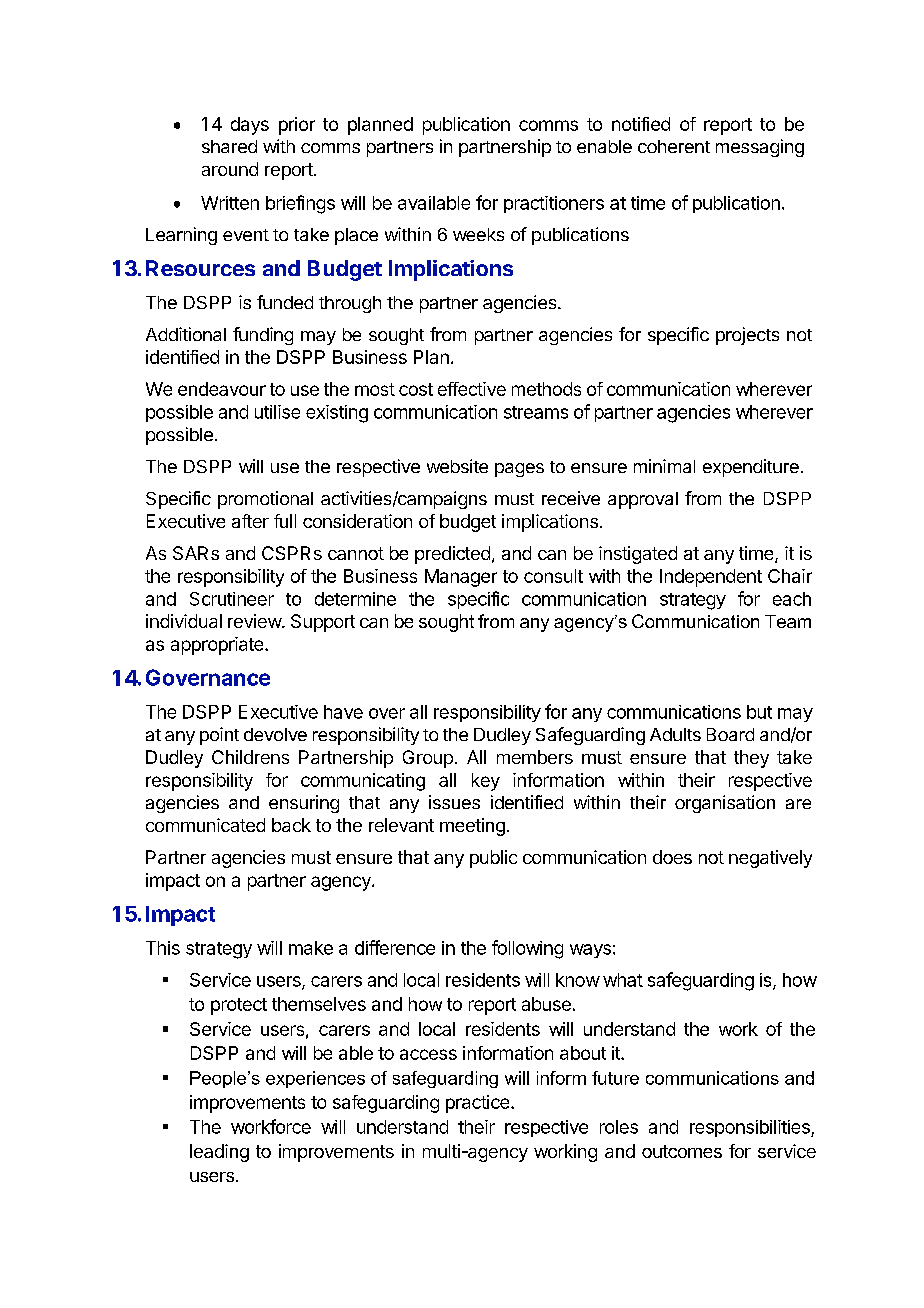 The height and width of the screenshot is (1308, 924). What do you see at coordinates (457, 466) in the screenshot?
I see `website` at bounding box center [457, 466].
